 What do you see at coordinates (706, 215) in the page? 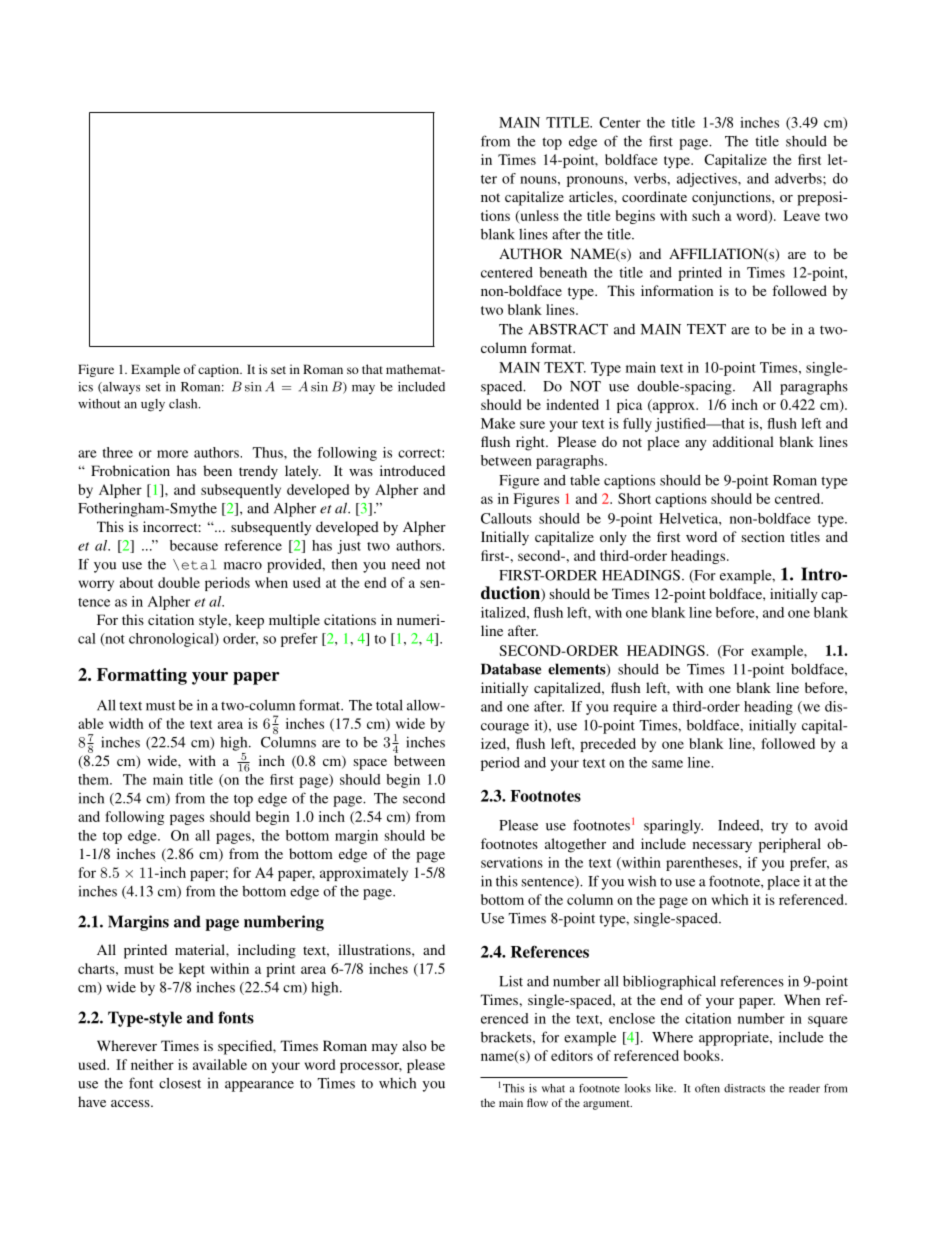
I see `such` at bounding box center [706, 215].
